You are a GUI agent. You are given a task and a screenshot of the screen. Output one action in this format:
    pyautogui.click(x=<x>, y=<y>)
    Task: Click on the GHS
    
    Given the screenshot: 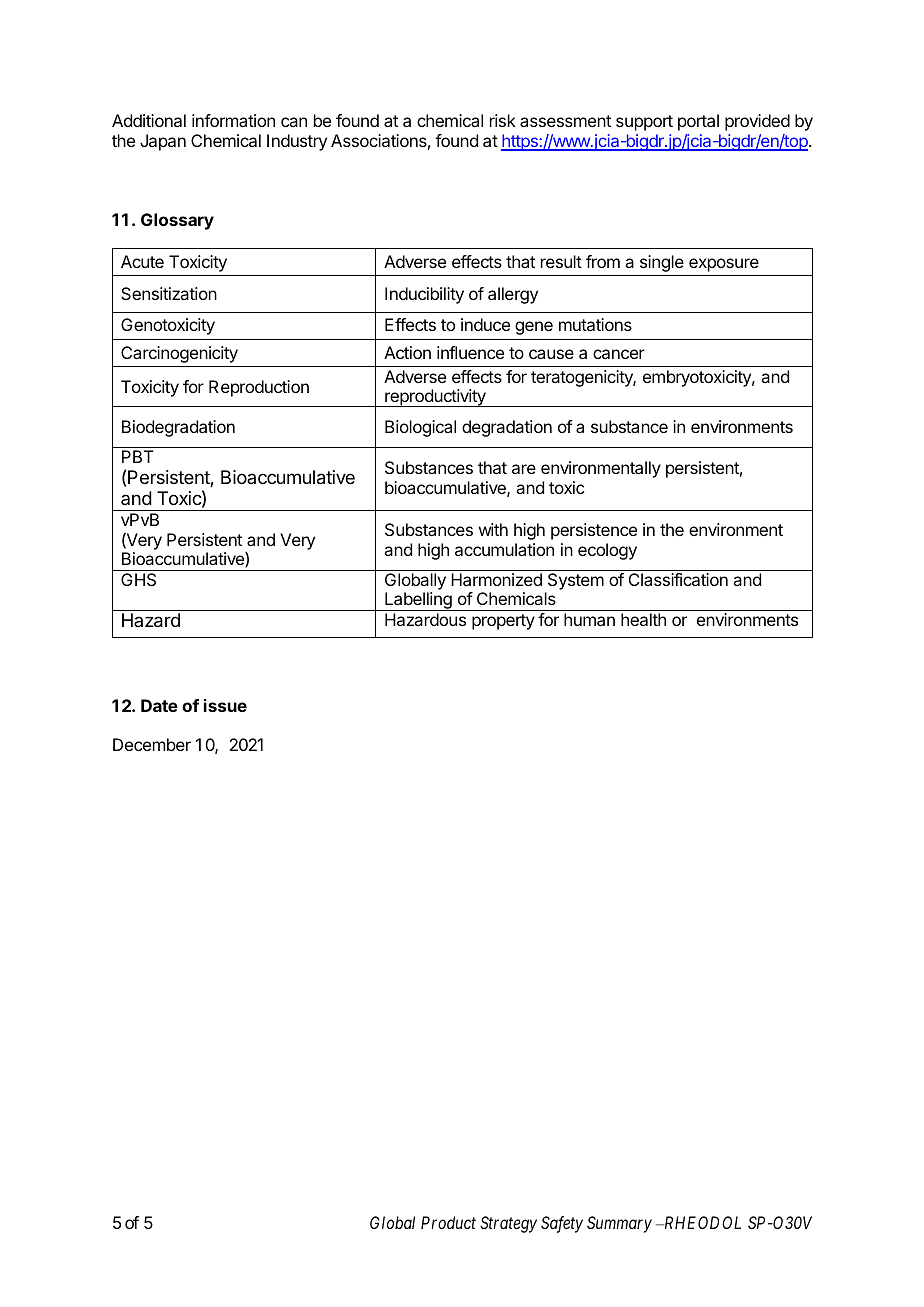 What is the action you would take?
    pyautogui.click(x=138, y=579)
